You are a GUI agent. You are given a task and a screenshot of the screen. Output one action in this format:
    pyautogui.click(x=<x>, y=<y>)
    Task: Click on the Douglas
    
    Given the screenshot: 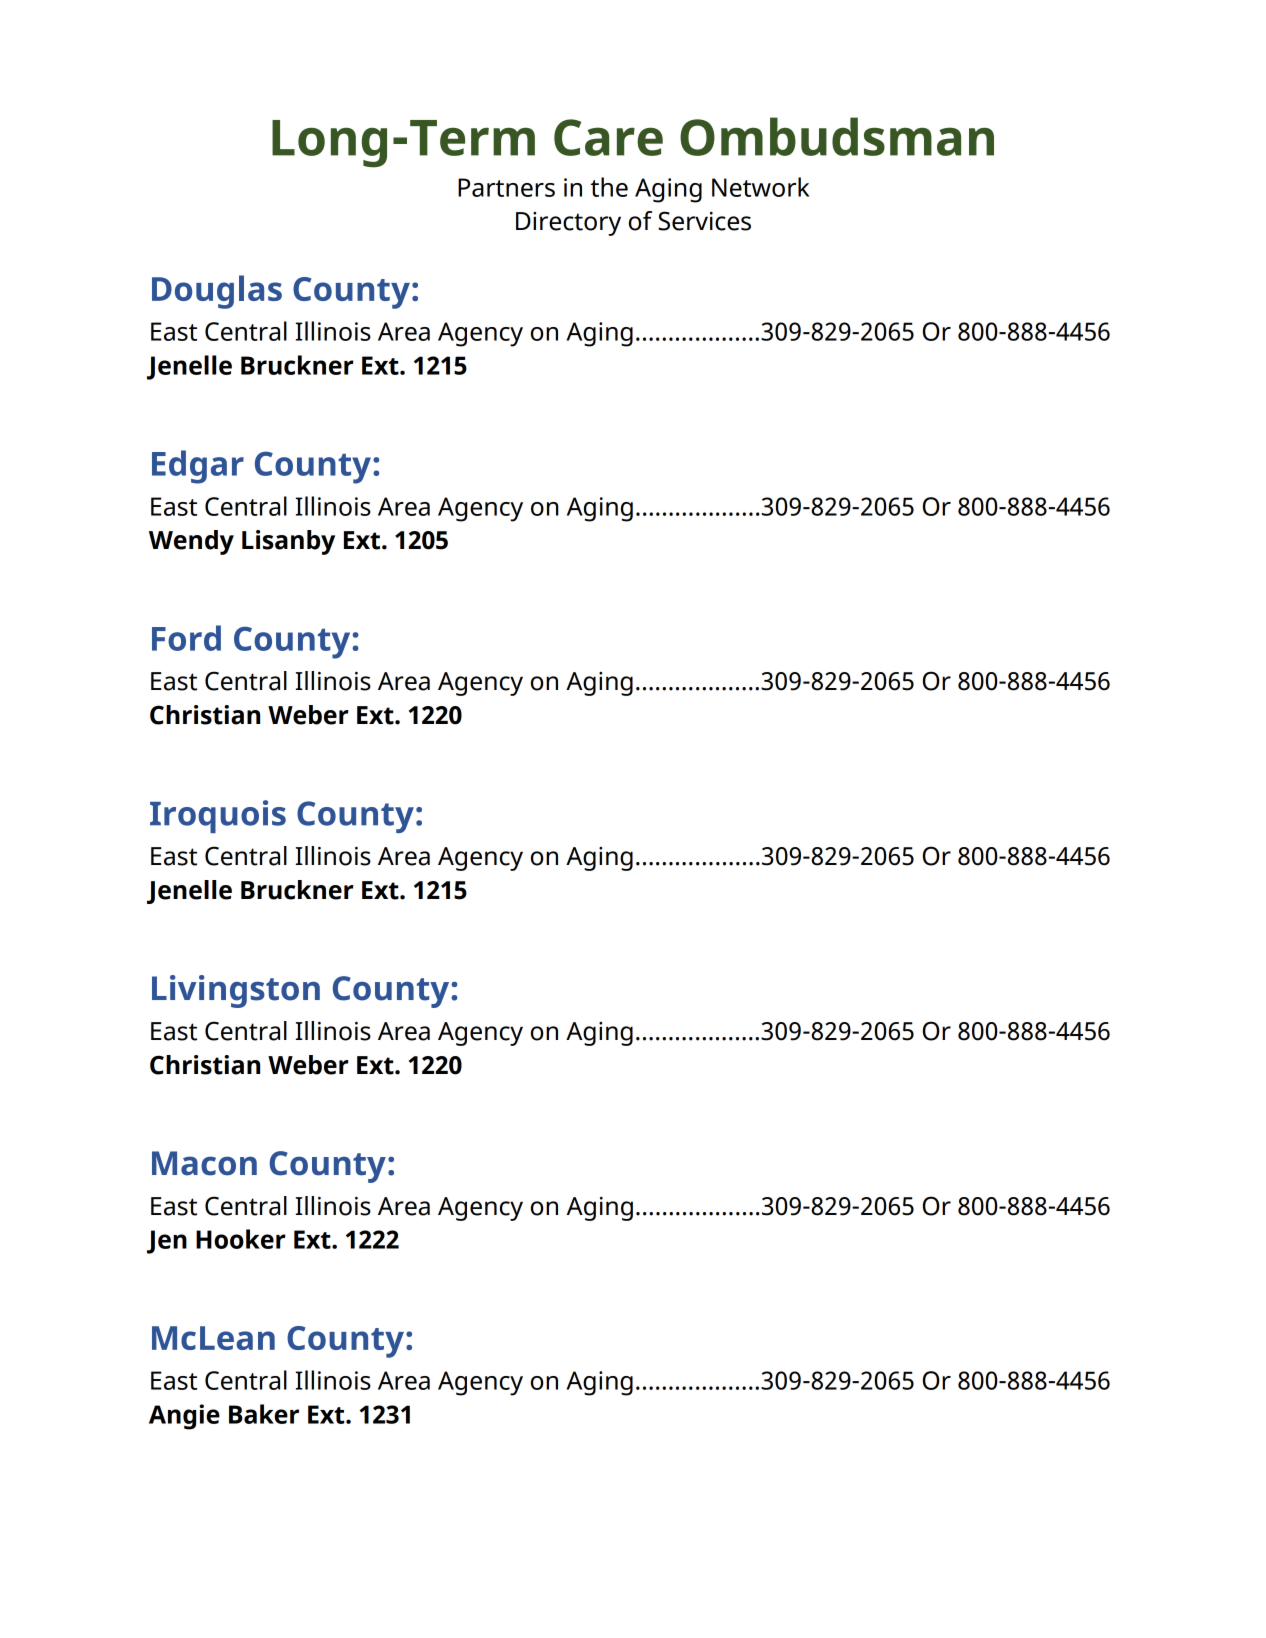 What is the action you would take?
    pyautogui.click(x=217, y=292)
